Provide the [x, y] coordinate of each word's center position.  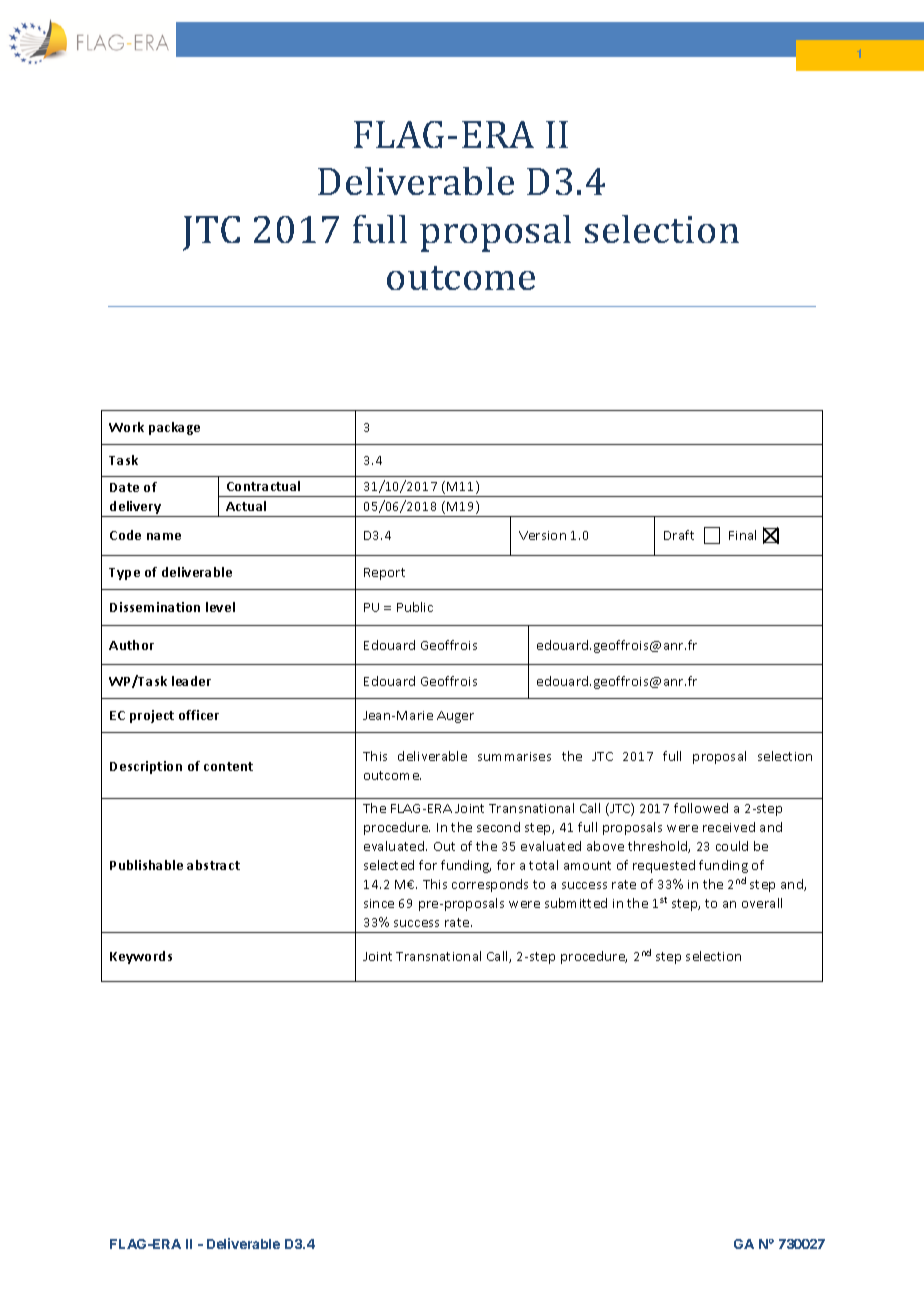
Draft [679, 535]
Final [742, 535]
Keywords [141, 957]
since [379, 903]
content [228, 766]
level [220, 607]
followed [701, 808]
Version [542, 535]
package [174, 428]
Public [415, 607]
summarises [514, 756]
